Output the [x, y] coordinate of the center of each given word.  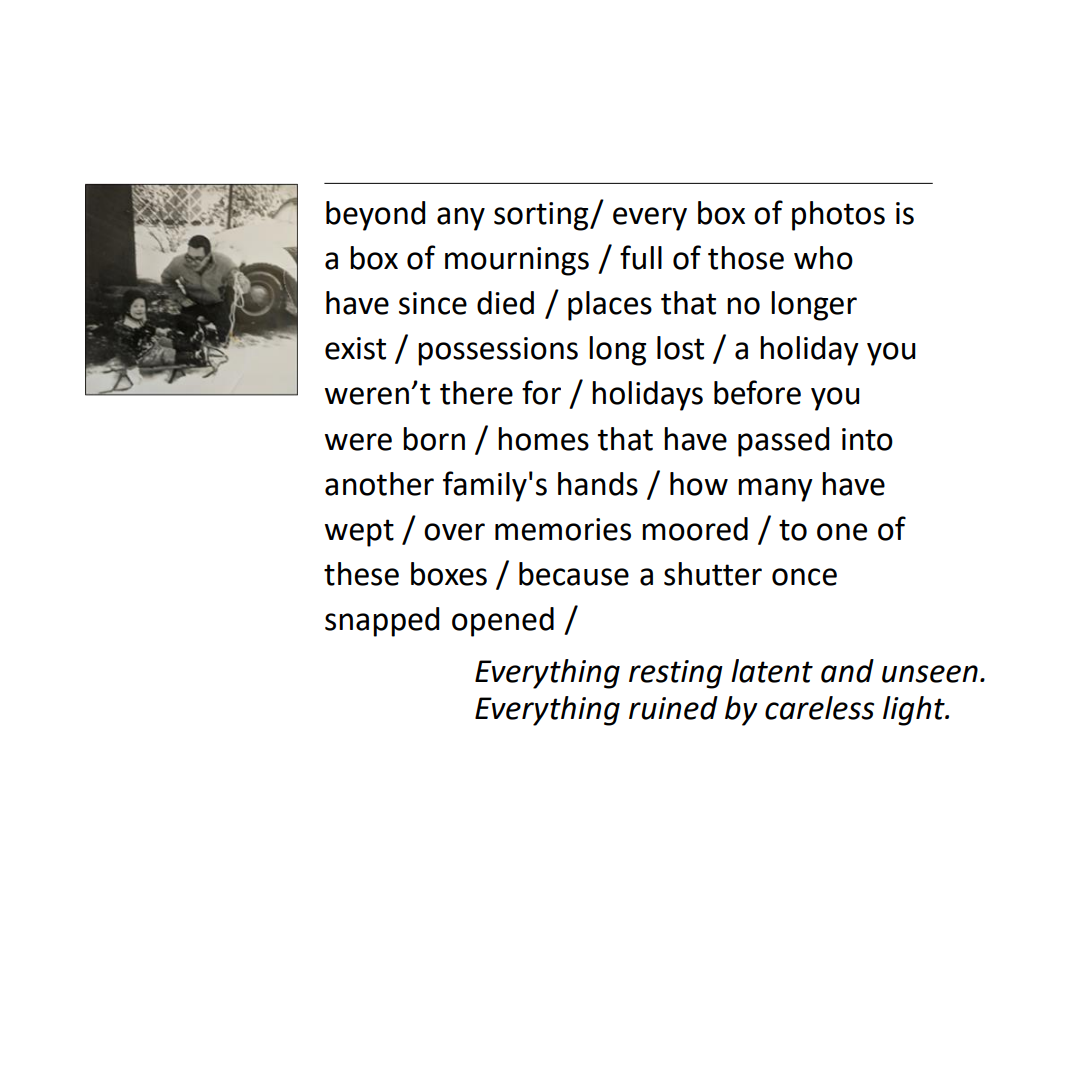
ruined [673, 708]
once [804, 577]
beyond [375, 216]
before [757, 392]
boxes [449, 574]
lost [680, 348]
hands [598, 484]
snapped [382, 622]
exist [355, 348]
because [574, 574]
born [434, 439]
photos [838, 216]
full [641, 257]
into [867, 439]
